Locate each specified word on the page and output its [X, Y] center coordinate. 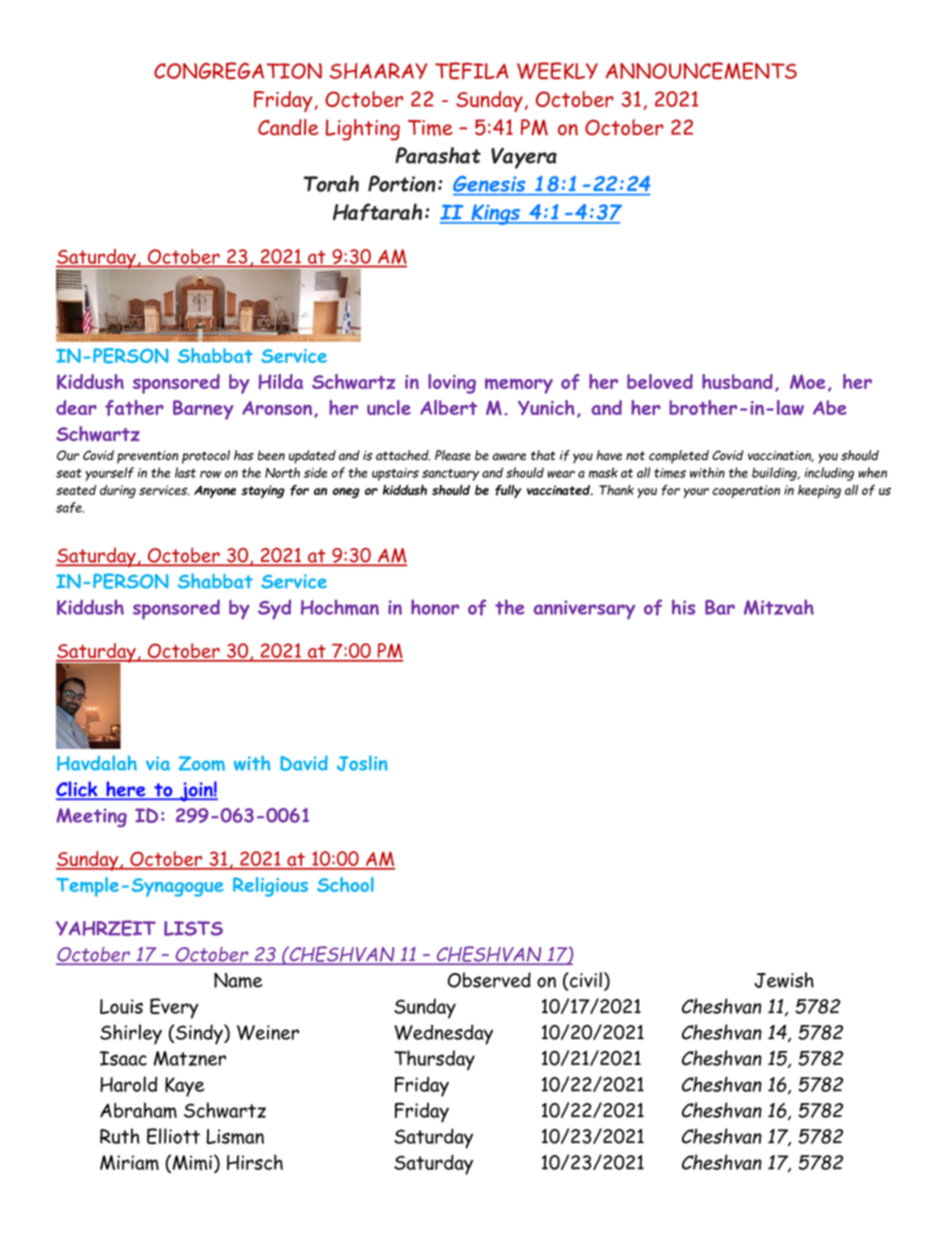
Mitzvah [779, 607]
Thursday [434, 1060]
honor [435, 607]
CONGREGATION [238, 70]
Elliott [173, 1136]
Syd [274, 610]
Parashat [438, 155]
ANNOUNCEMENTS [701, 70]
